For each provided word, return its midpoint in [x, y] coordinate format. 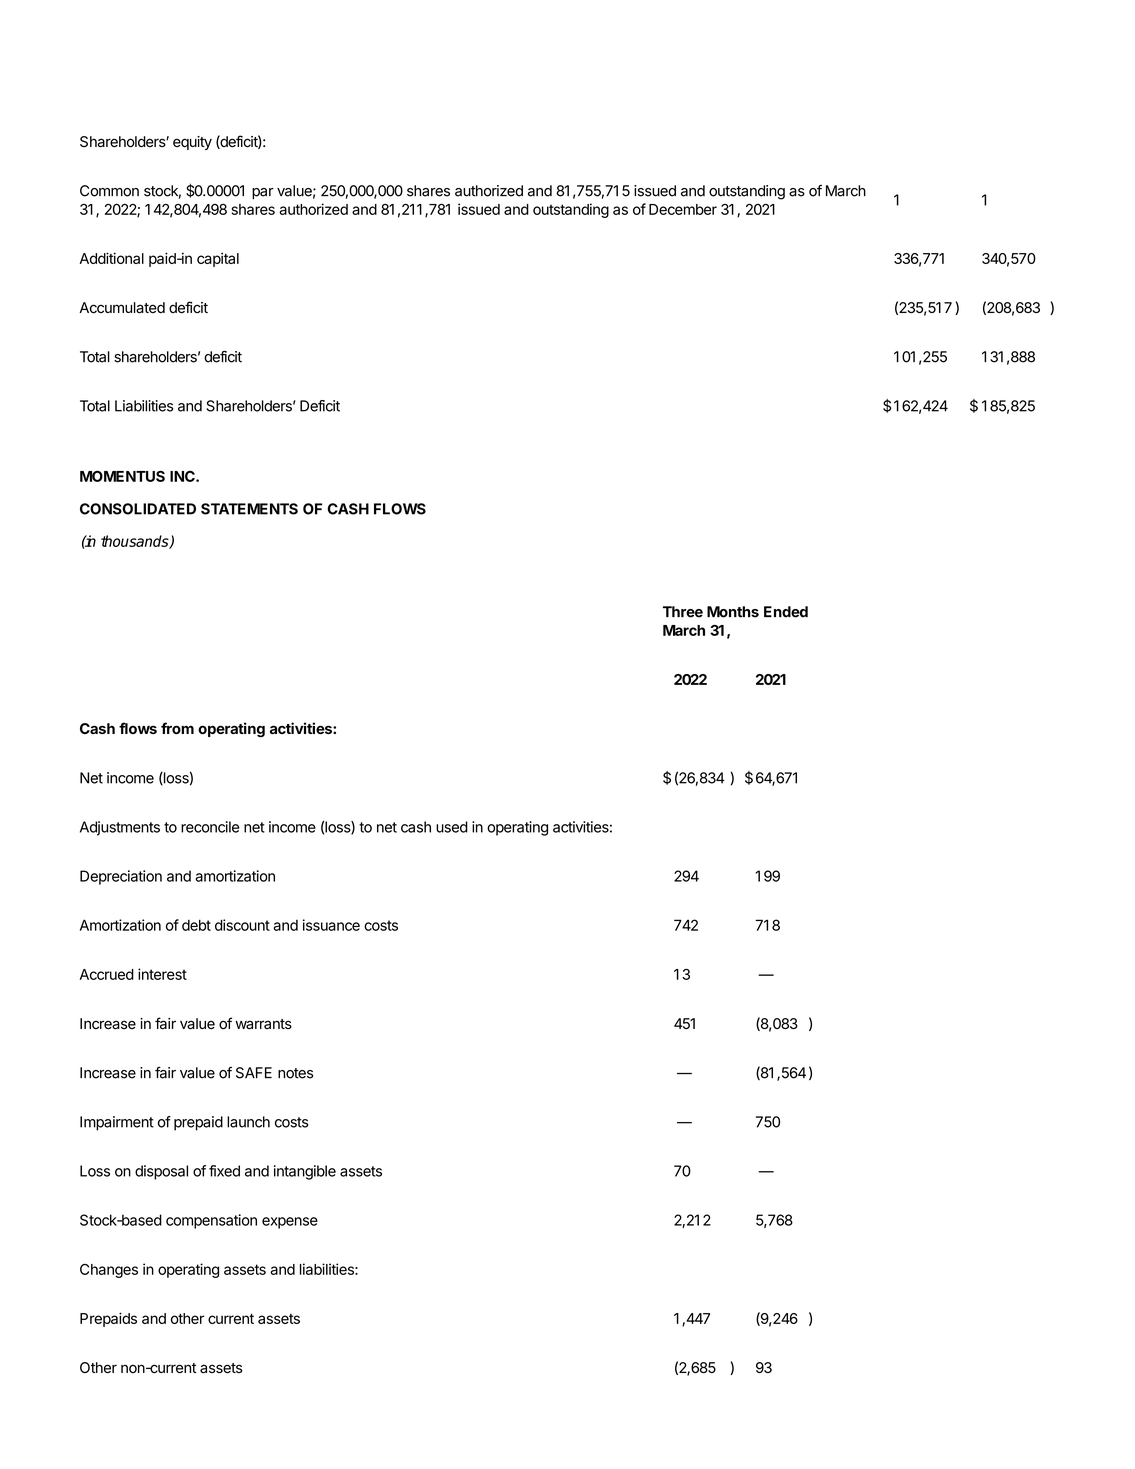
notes [295, 1073]
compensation [211, 1221]
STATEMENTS [249, 509]
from [177, 728]
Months [733, 612]
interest [162, 974]
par [263, 193]
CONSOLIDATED [138, 509]
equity [192, 143]
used [452, 827]
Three [683, 612]
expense [290, 1223]
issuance [331, 925]
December [683, 209]
